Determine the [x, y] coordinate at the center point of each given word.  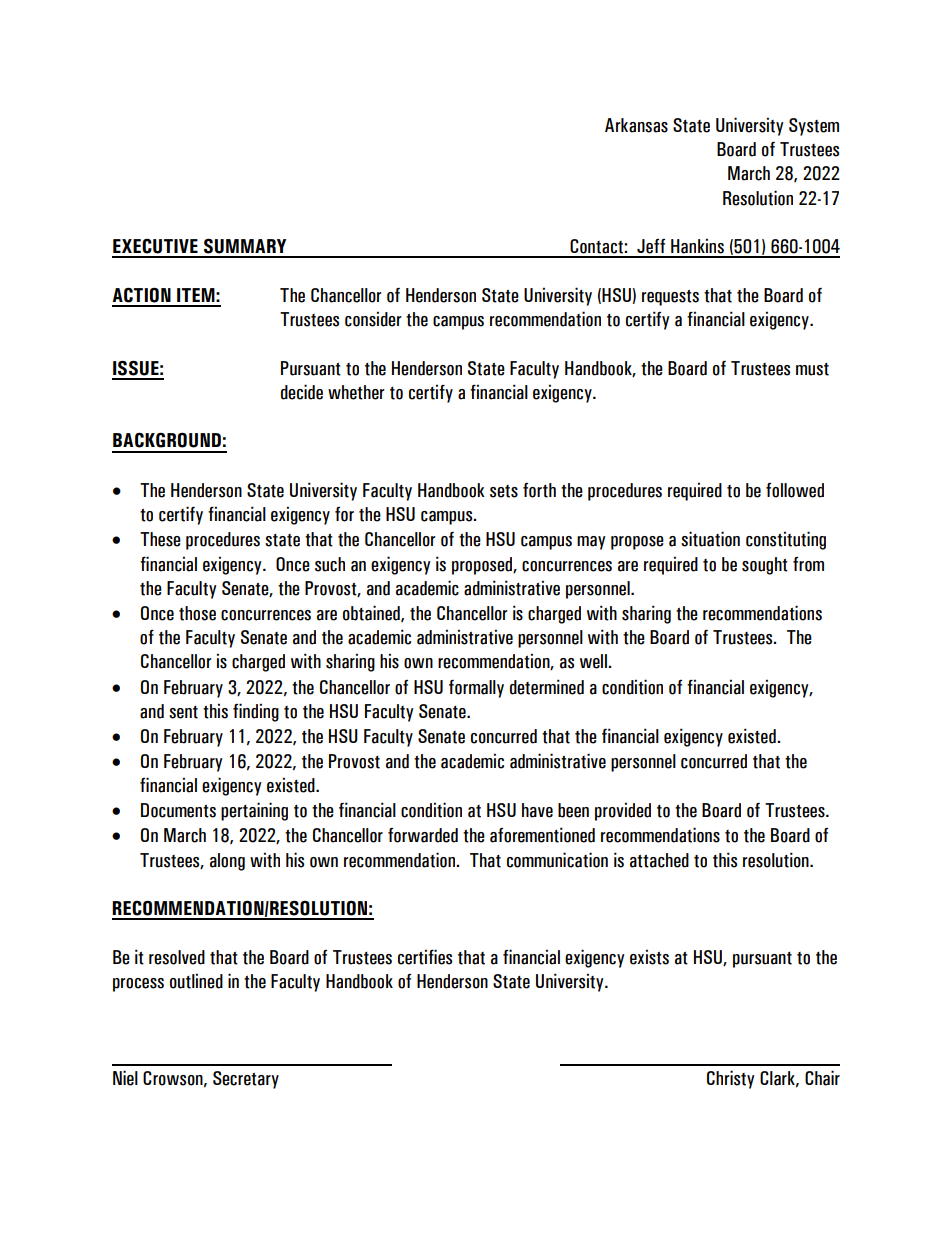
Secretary [246, 1080]
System [814, 127]
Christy [731, 1079]
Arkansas [636, 125]
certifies [425, 957]
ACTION [141, 295]
